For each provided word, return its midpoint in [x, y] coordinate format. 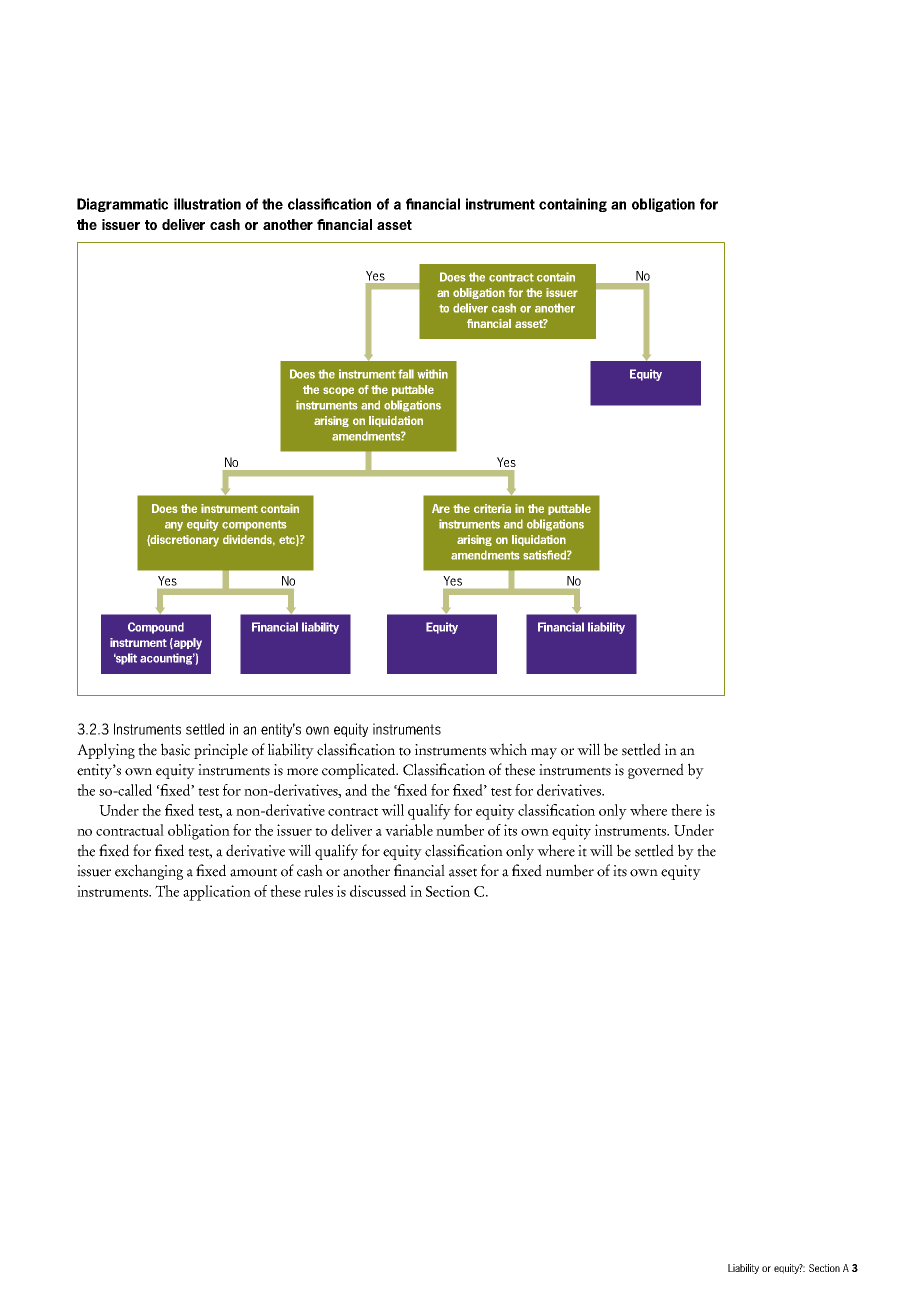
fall [406, 374]
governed [656, 771]
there [686, 810]
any [174, 526]
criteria [492, 508]
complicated [360, 771]
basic [175, 749]
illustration [207, 204]
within [432, 374]
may [544, 753]
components [254, 525]
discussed [378, 891]
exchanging [149, 872]
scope [338, 391]
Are [441, 508]
